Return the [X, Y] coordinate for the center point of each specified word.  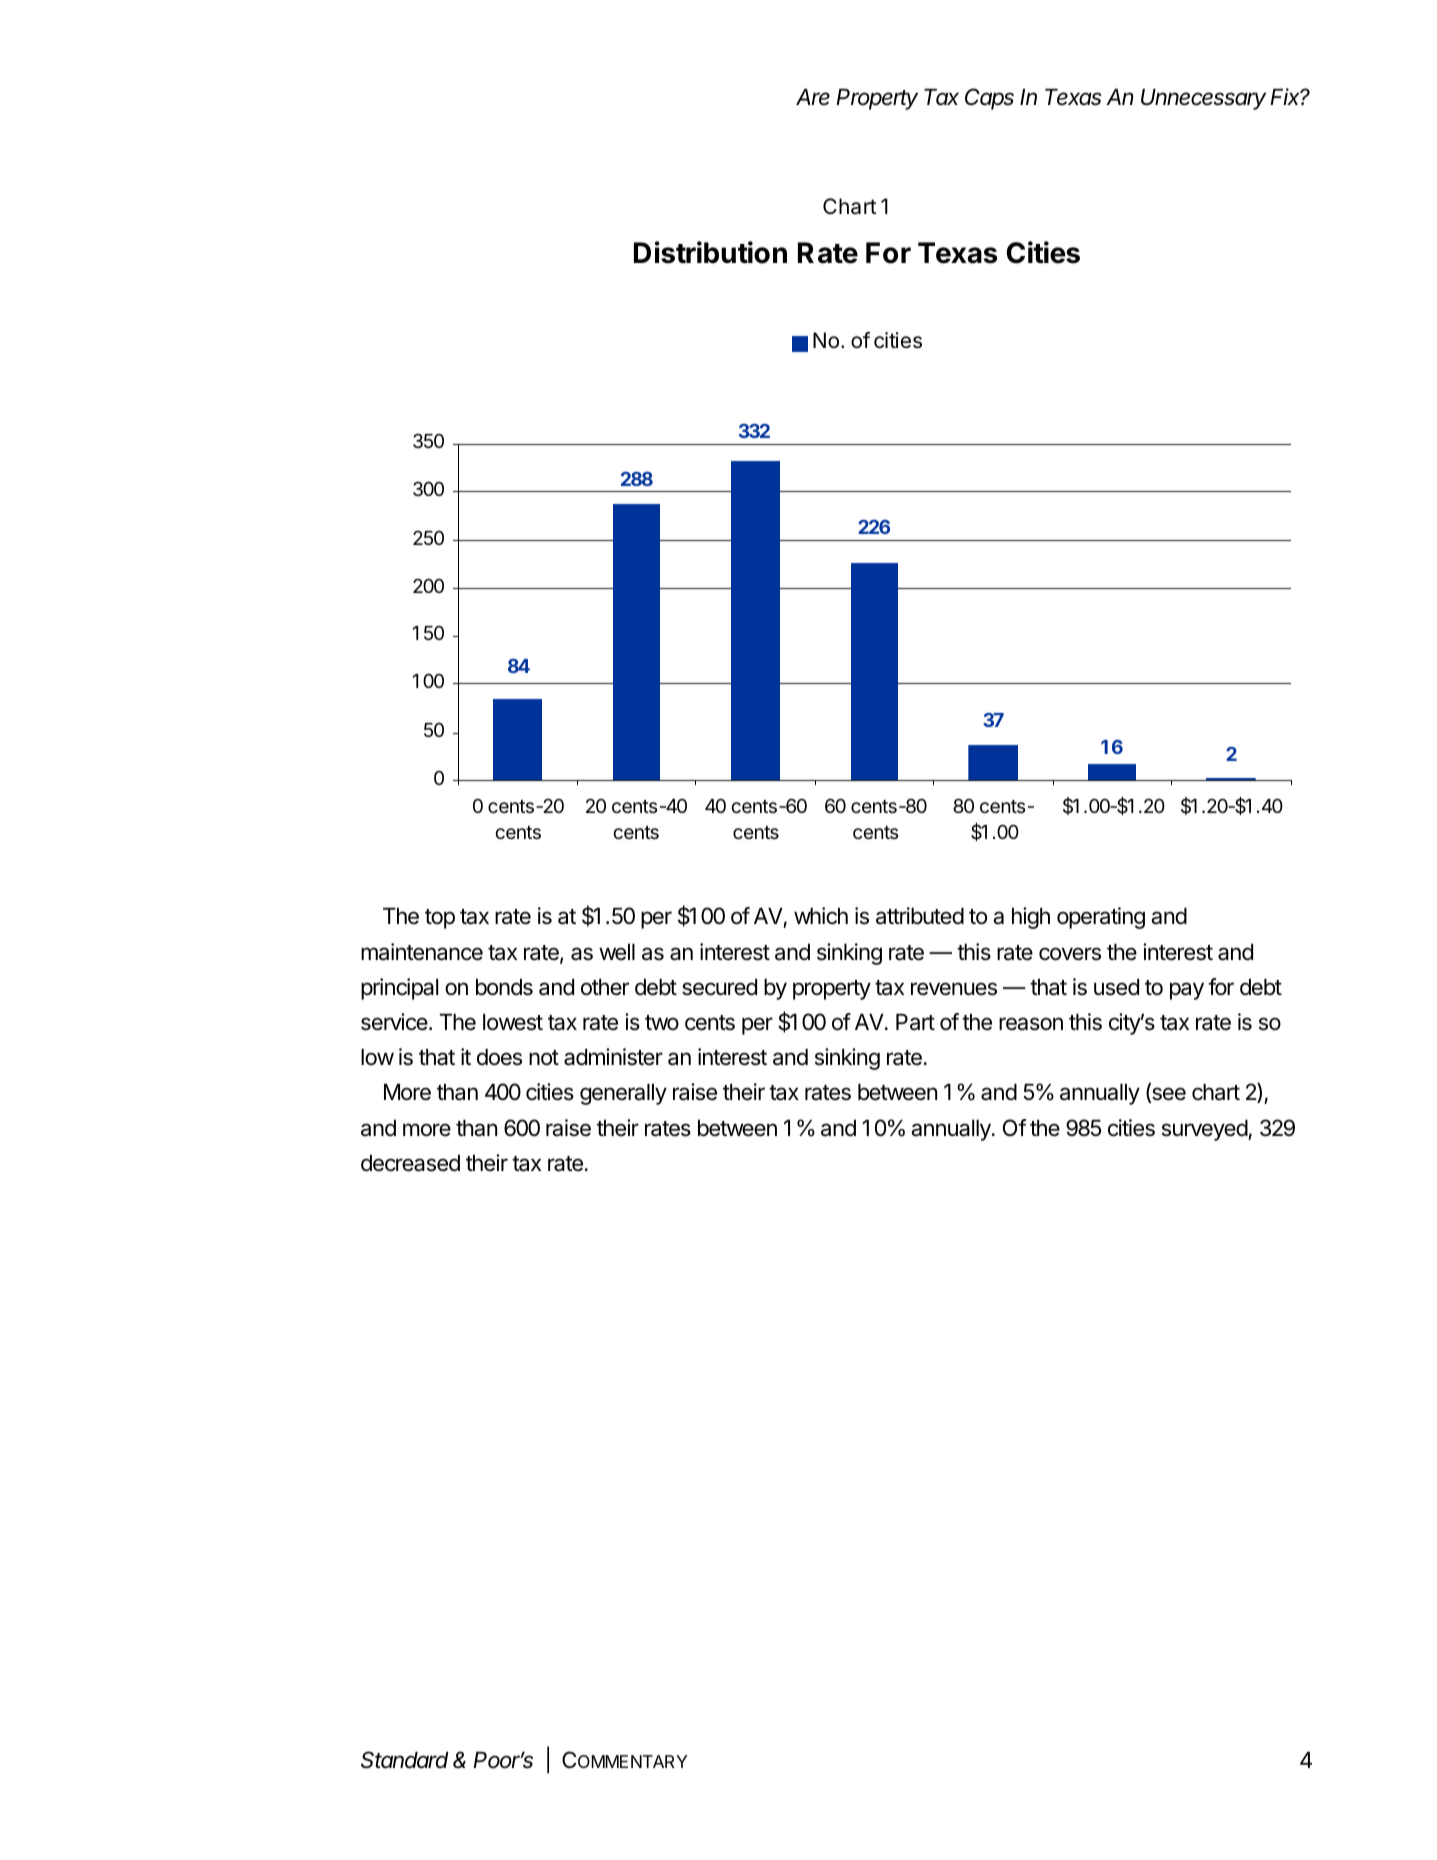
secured [719, 987]
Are [813, 97]
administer [613, 1057]
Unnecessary [1203, 99]
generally [623, 1094]
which [821, 916]
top [440, 919]
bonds [504, 987]
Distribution [710, 252]
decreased [410, 1163]
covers [1070, 954]
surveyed [1205, 1130]
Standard [405, 1760]
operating [1101, 918]
